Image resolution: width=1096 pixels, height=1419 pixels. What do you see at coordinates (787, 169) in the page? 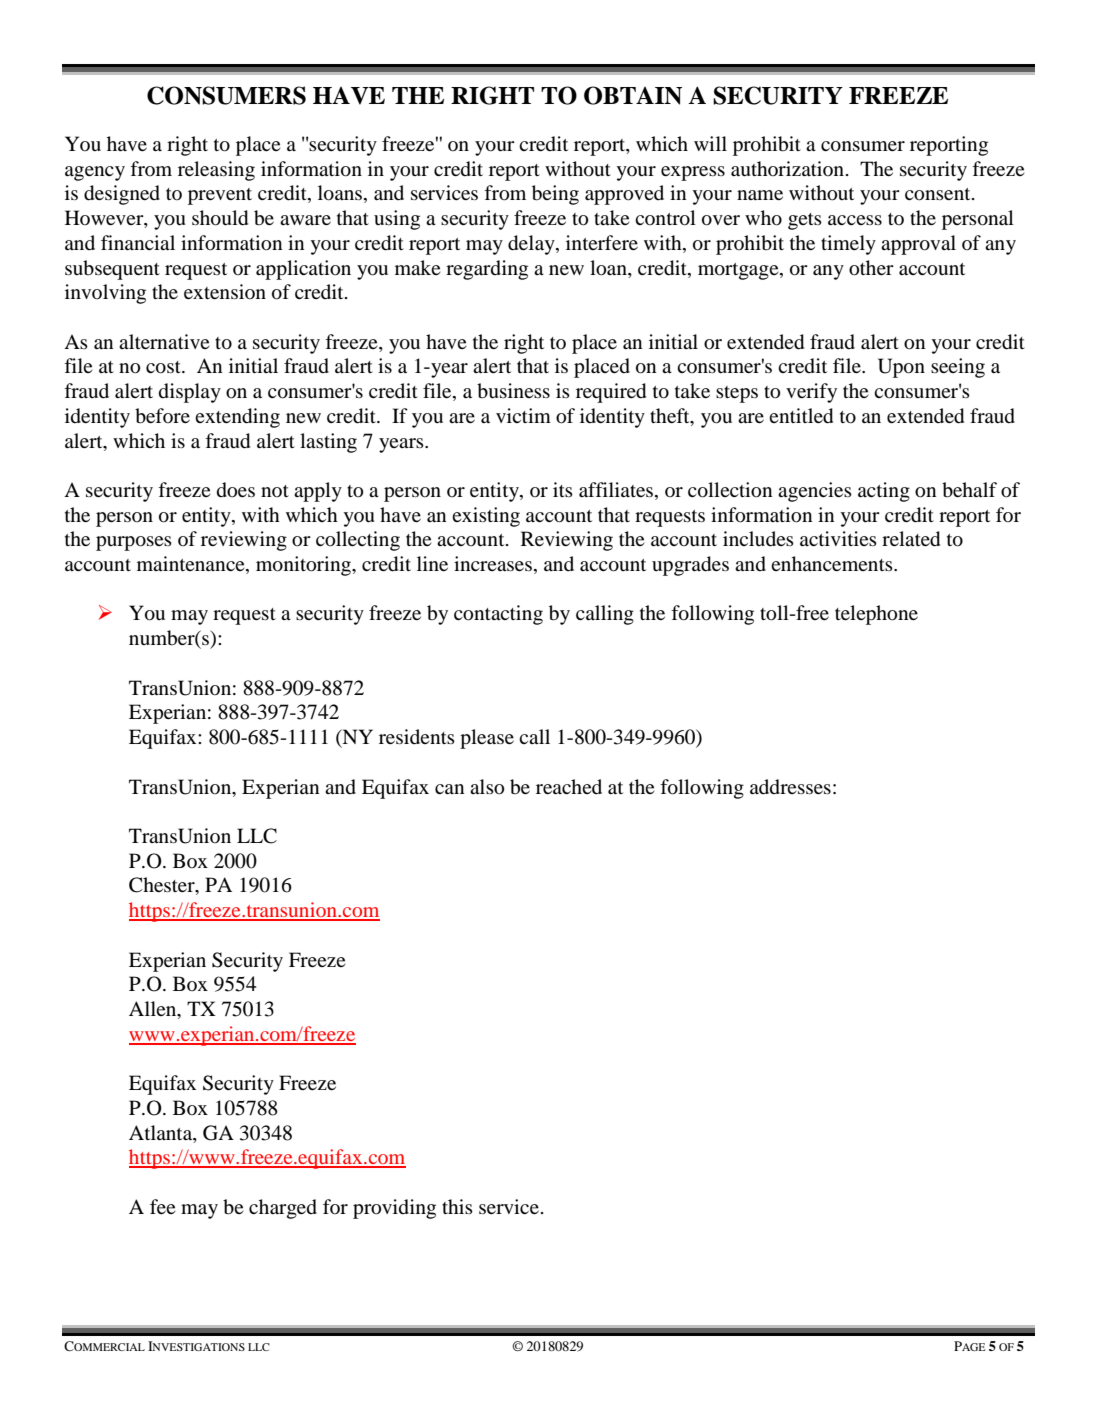
I see `authorization` at bounding box center [787, 169].
